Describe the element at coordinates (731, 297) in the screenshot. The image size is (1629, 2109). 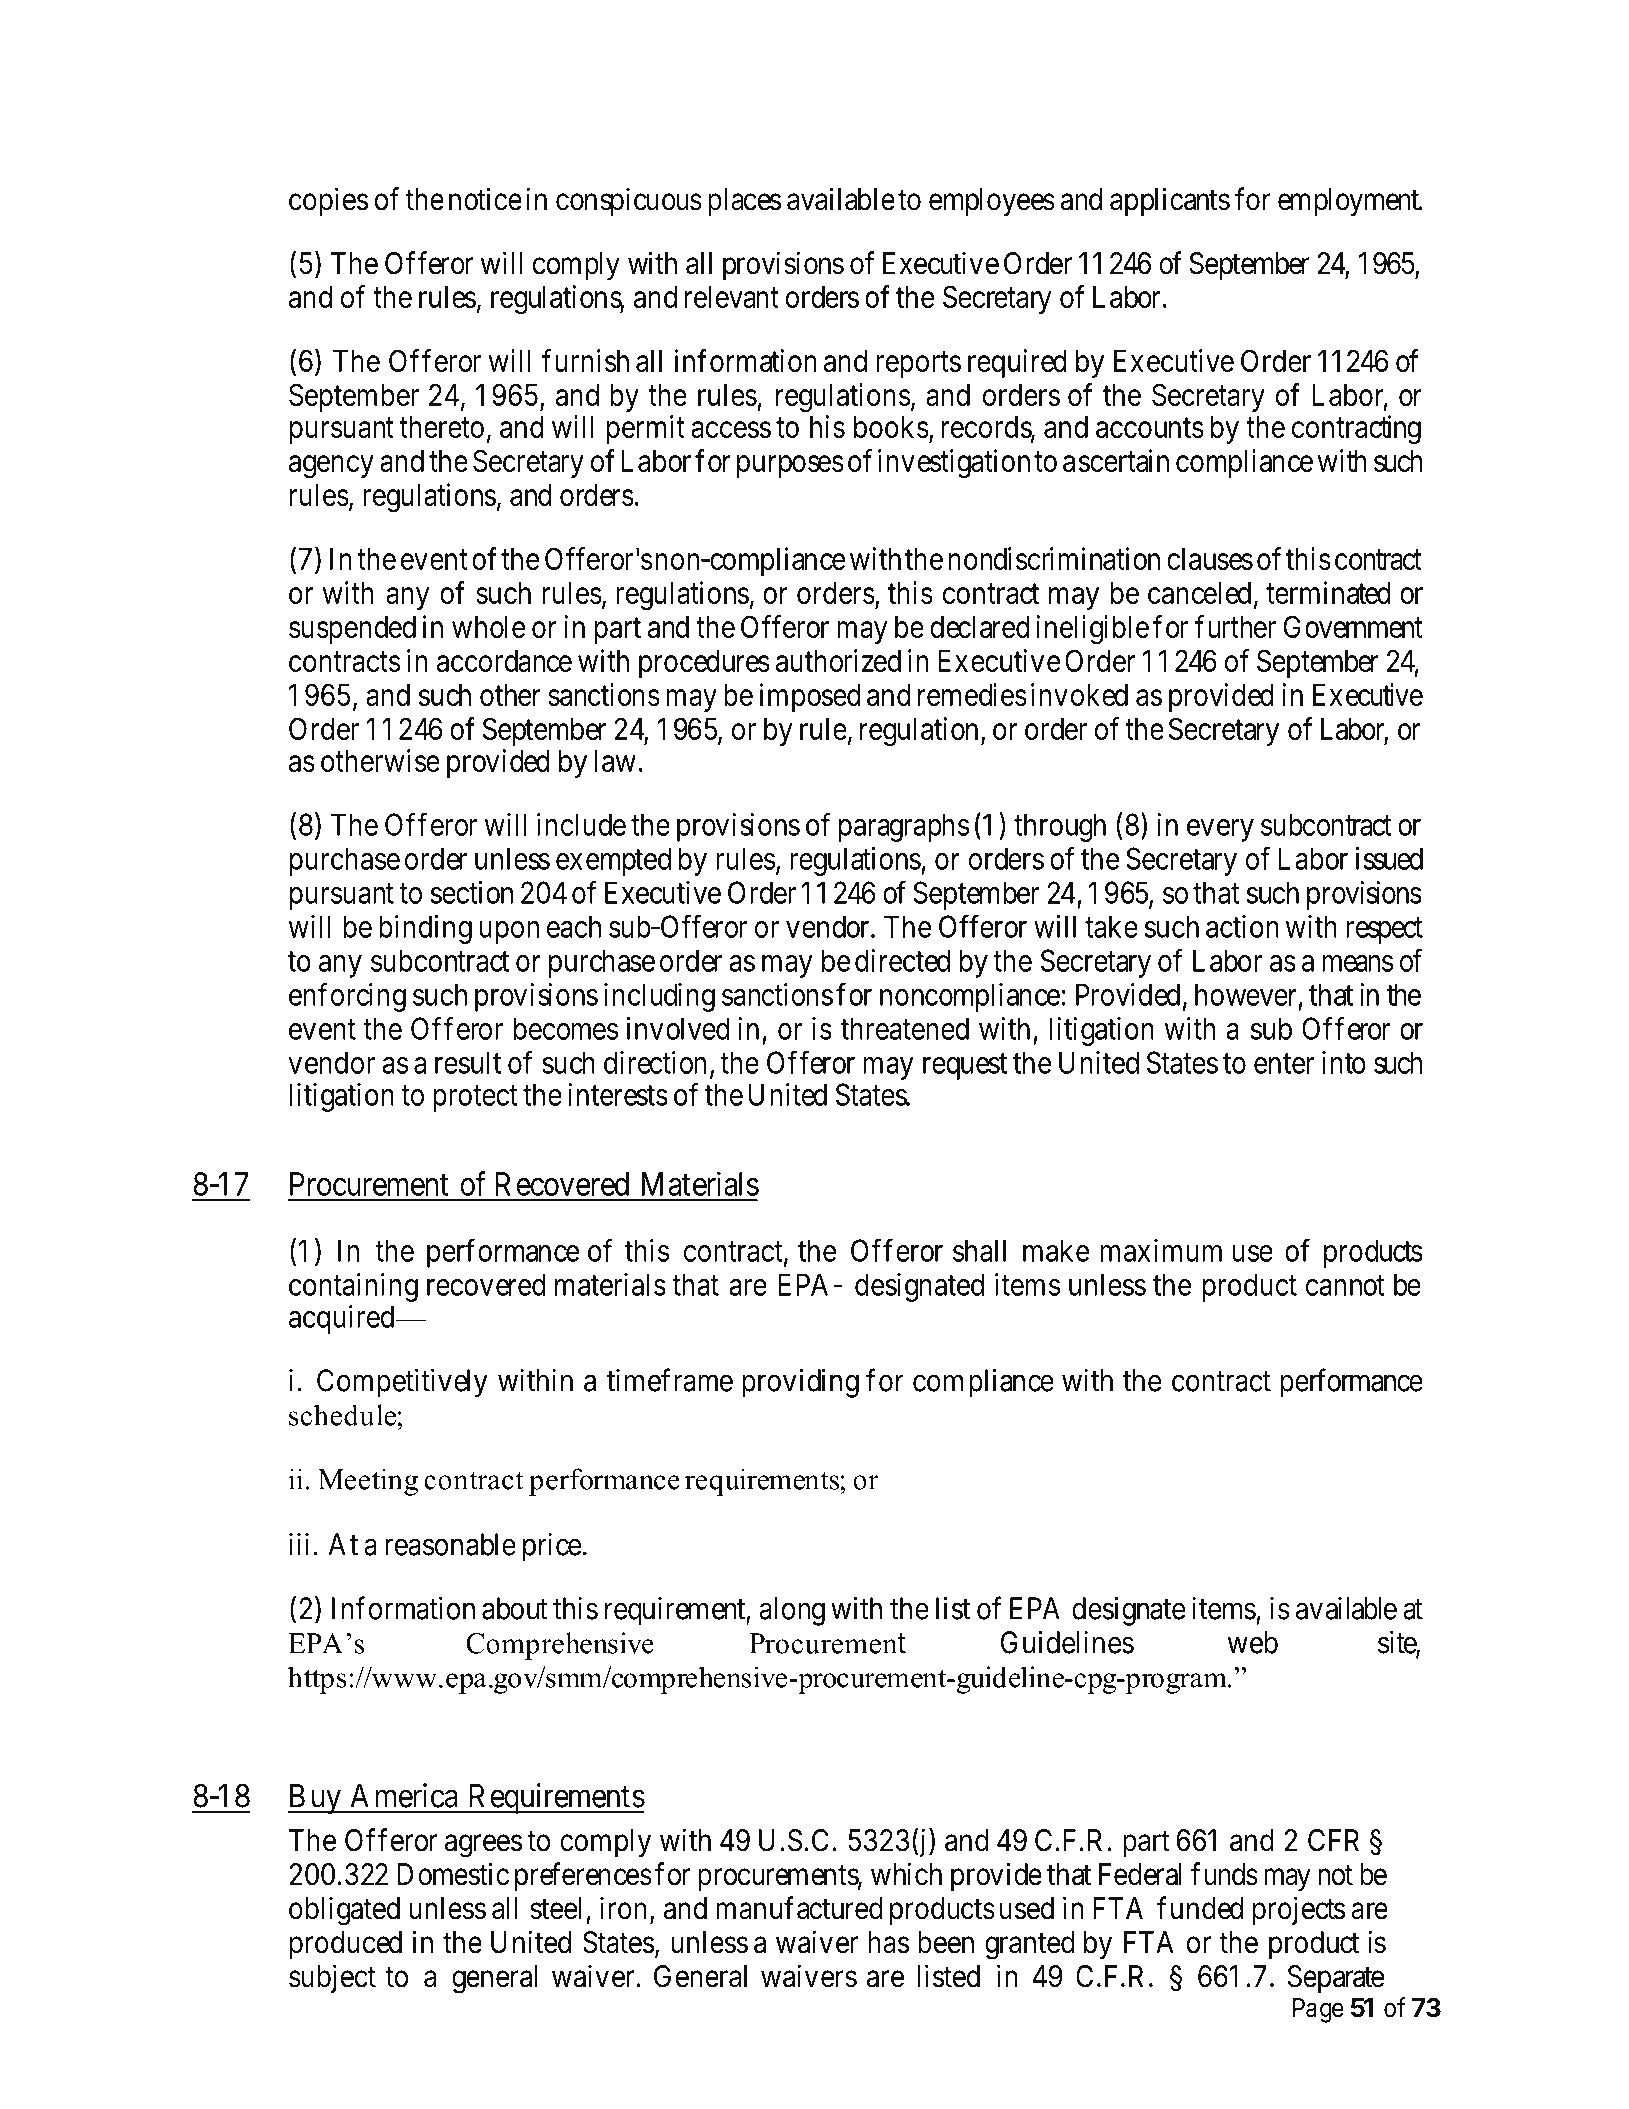
I see `relevant` at that location.
